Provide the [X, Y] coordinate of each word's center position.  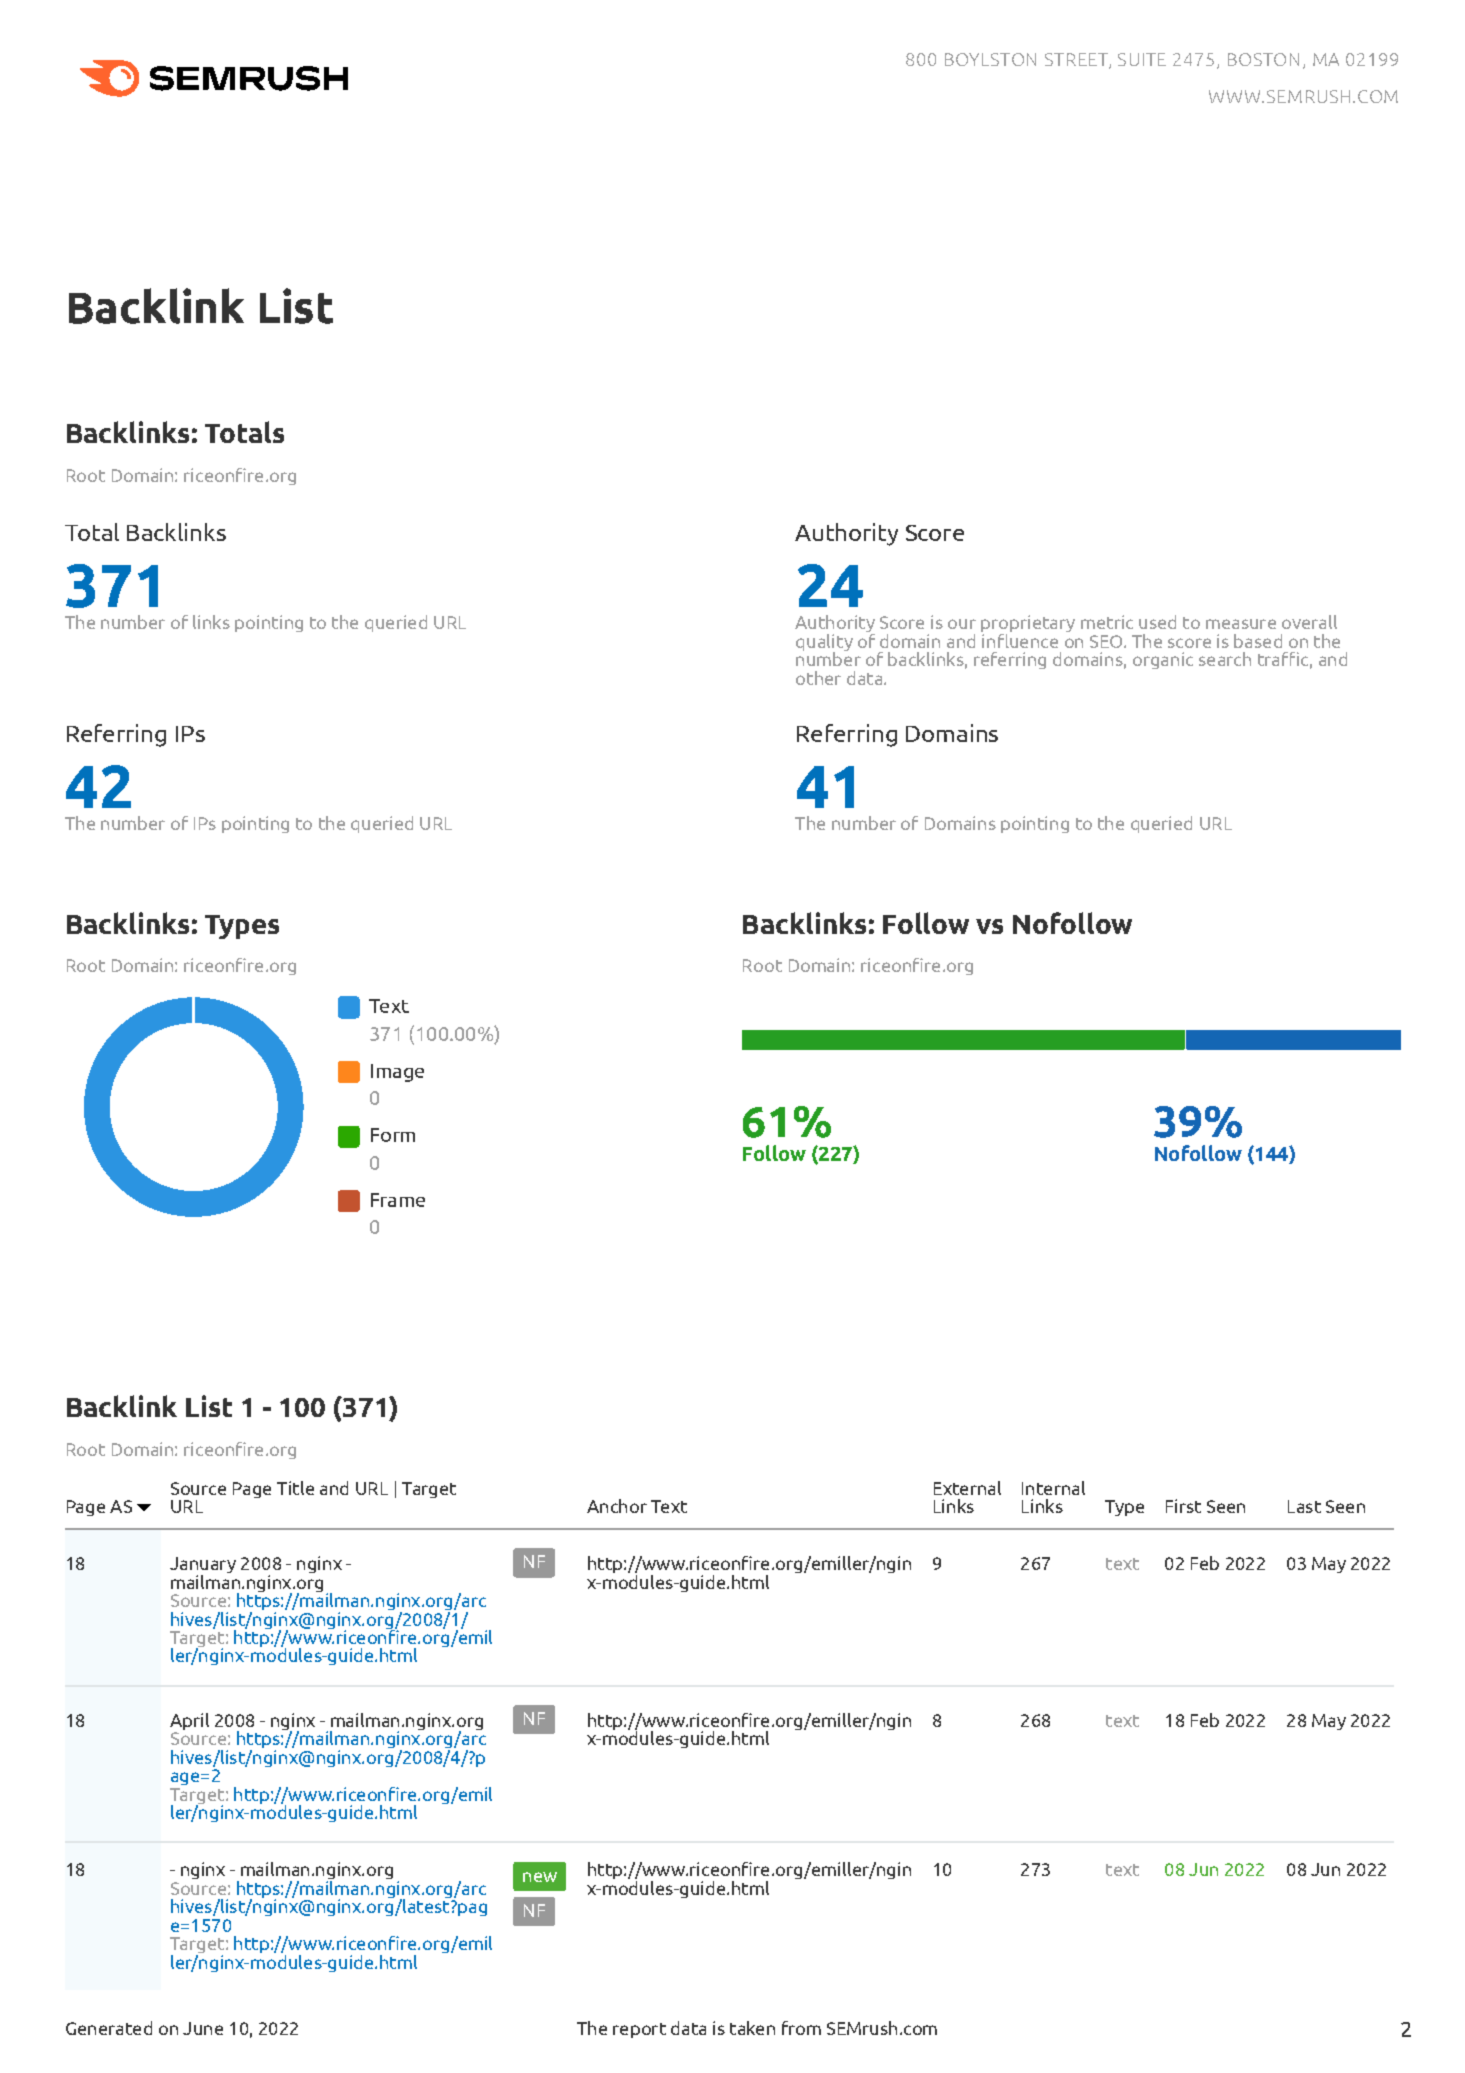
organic [1163, 660]
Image [397, 1073]
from [801, 2028]
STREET [1077, 61]
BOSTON [1263, 59]
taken [752, 2028]
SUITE [1142, 59]
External [967, 1488]
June [203, 2028]
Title [295, 1488]
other [818, 678]
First [1183, 1506]
